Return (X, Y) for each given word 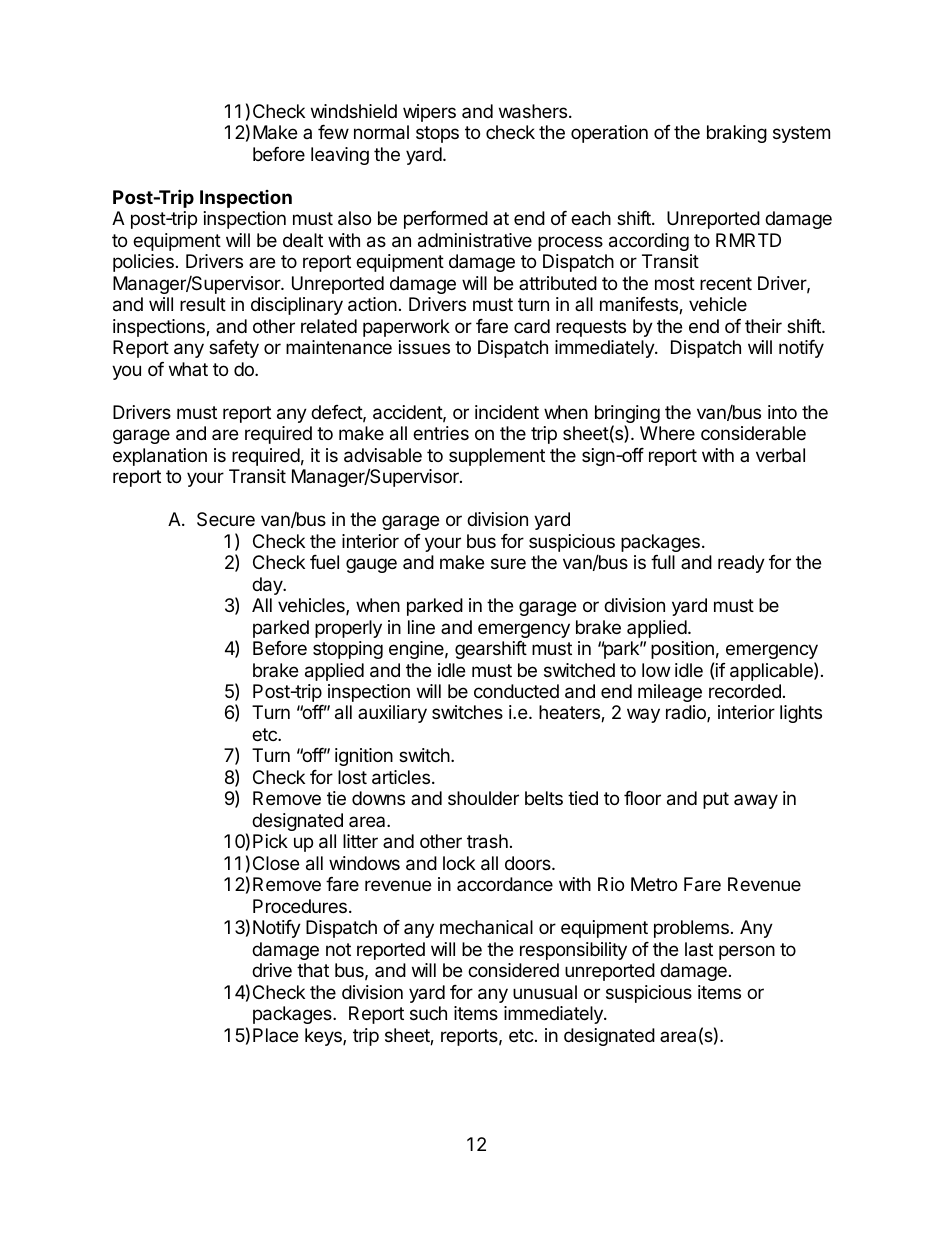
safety (234, 349)
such (428, 1013)
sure (508, 563)
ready (741, 564)
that (313, 970)
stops (437, 134)
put (716, 800)
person (747, 952)
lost (352, 777)
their (763, 326)
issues (424, 347)
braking (737, 134)
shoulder (483, 798)
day (268, 586)
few (333, 132)
